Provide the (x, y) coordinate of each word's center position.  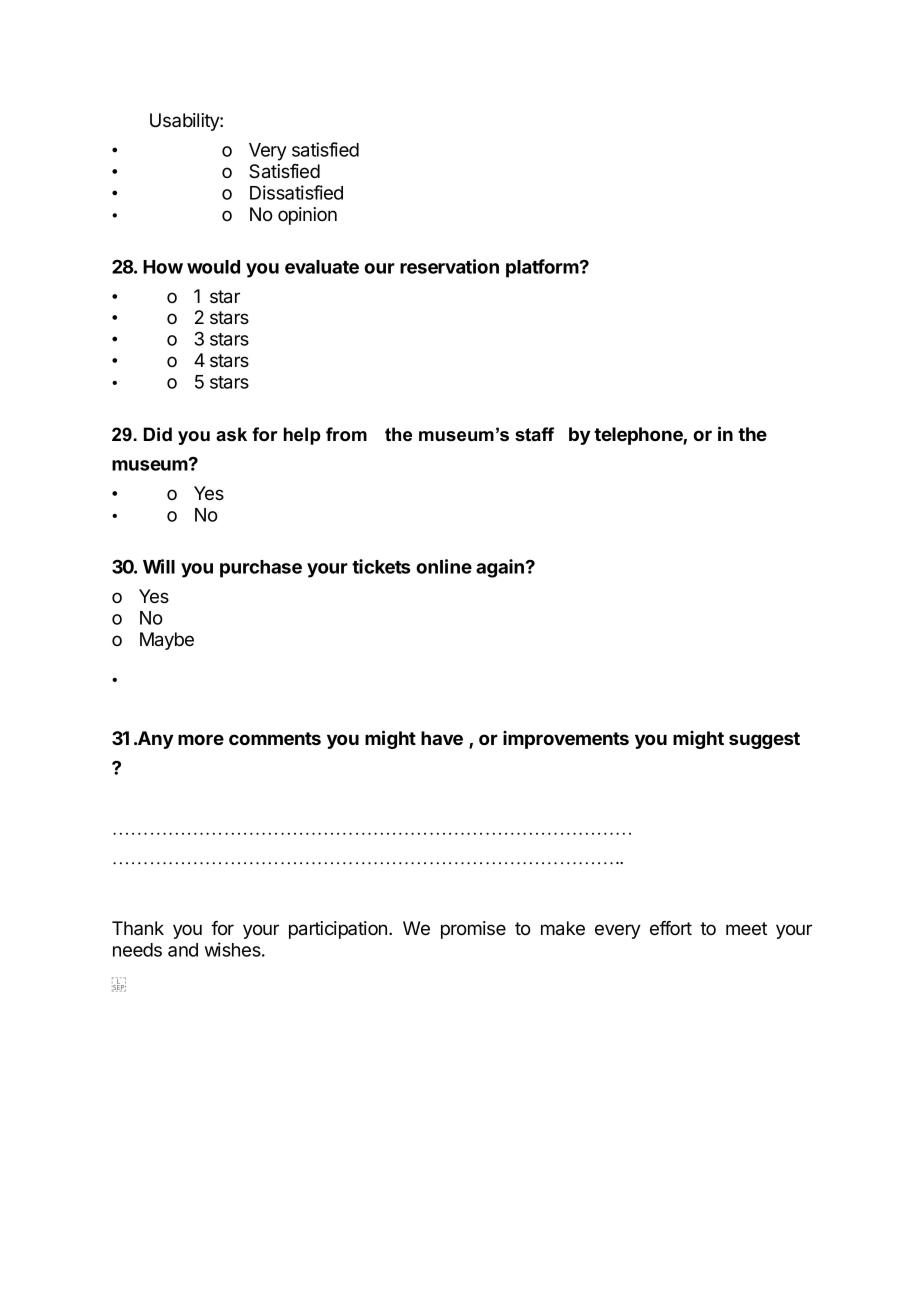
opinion (307, 216)
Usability (185, 122)
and (183, 950)
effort (671, 928)
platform (543, 268)
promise (473, 930)
